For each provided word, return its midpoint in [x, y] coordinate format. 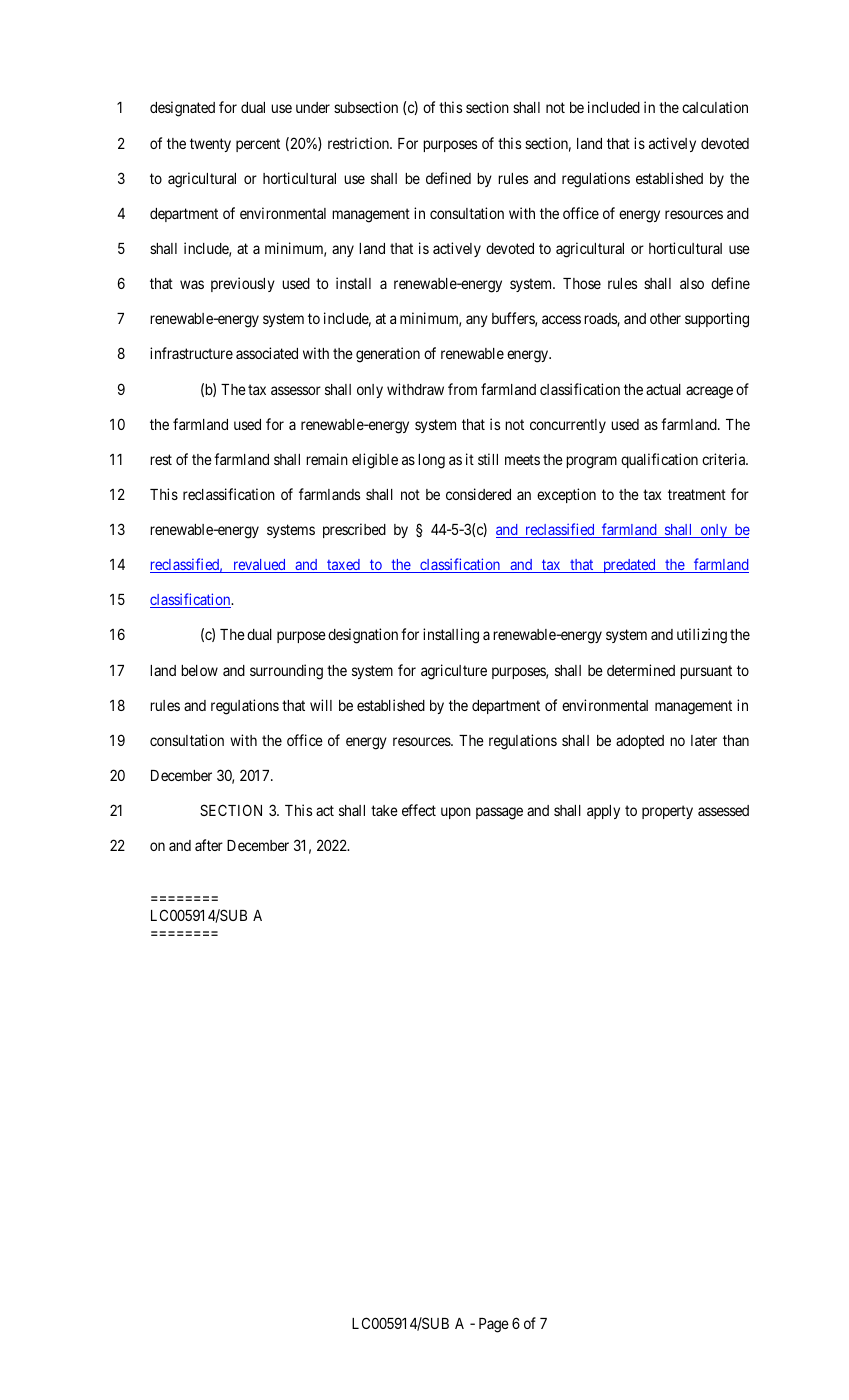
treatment [697, 494]
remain [327, 459]
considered [478, 494]
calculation [715, 107]
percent [258, 145]
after [209, 845]
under [313, 107]
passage [499, 813]
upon [456, 813]
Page [494, 1325]
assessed [723, 810]
